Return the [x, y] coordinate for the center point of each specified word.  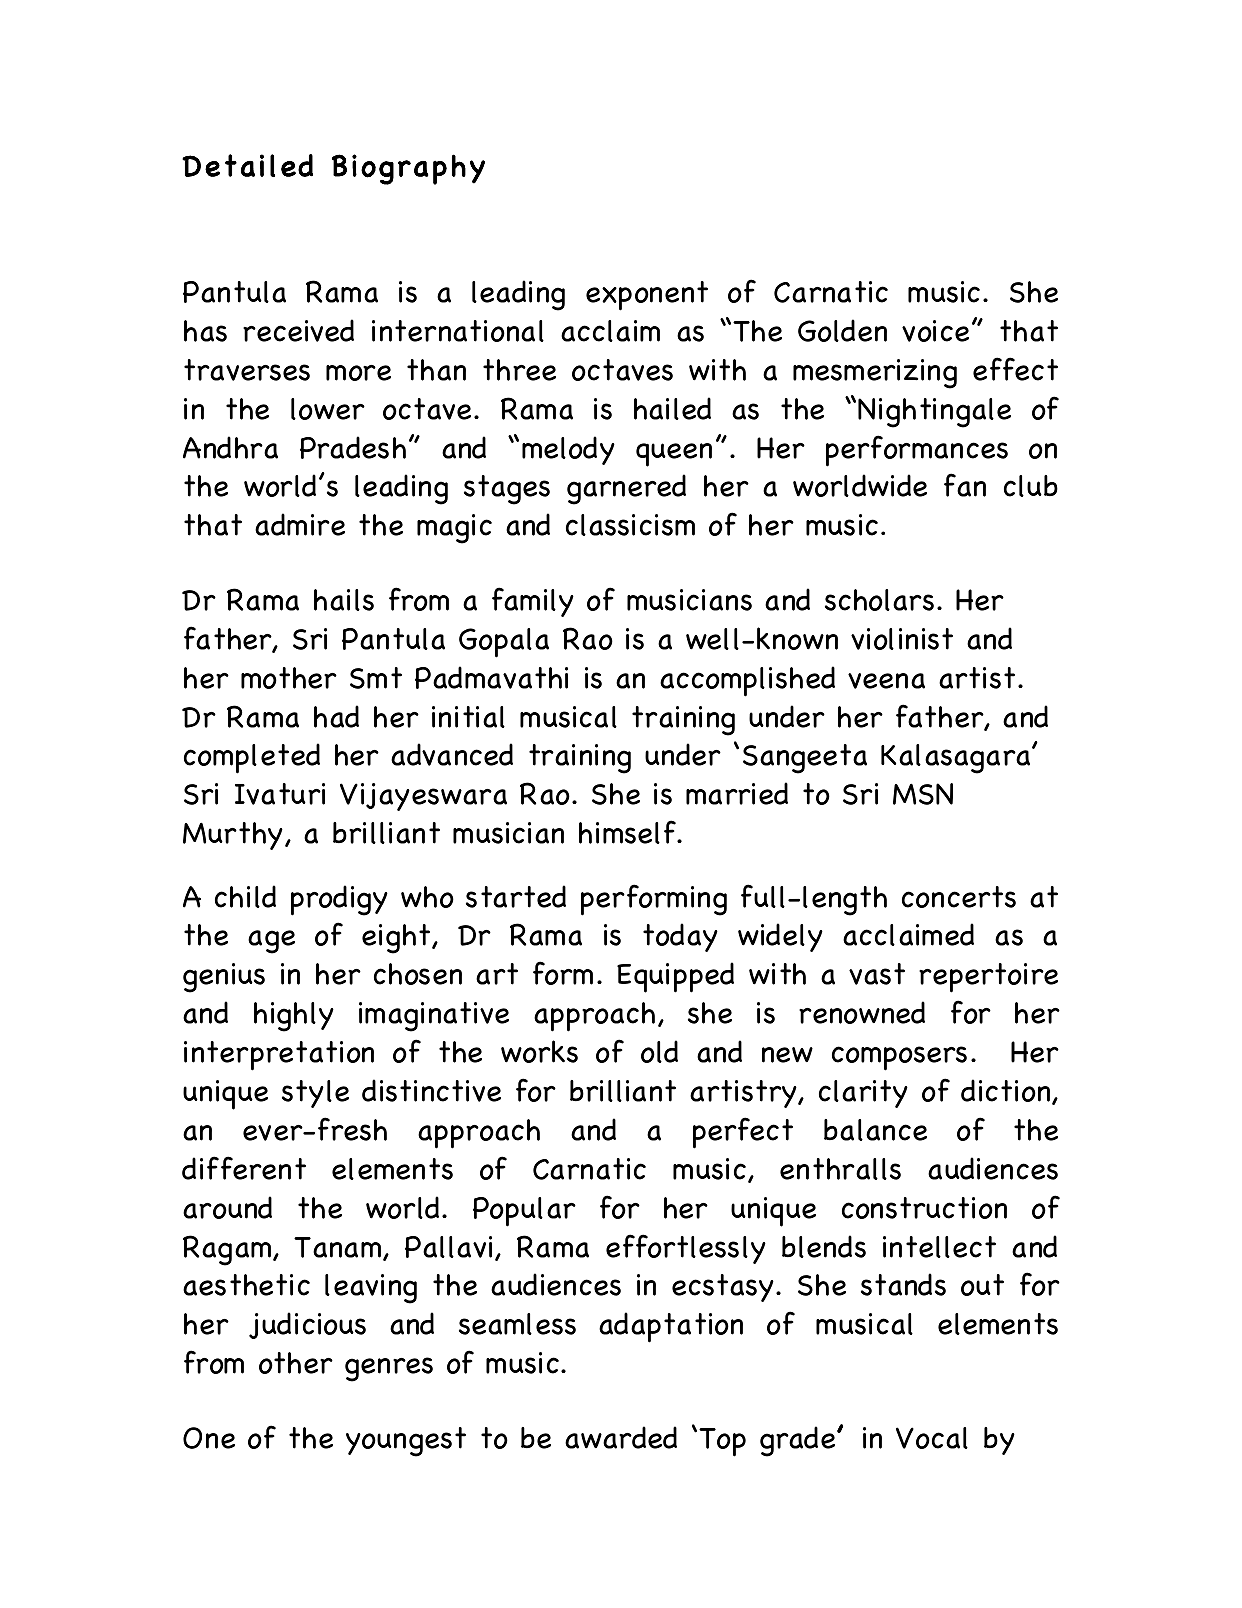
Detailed [247, 165]
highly [294, 1017]
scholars [879, 600]
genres [389, 1369]
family [533, 602]
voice [935, 331]
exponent [647, 296]
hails [344, 600]
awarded [621, 1437]
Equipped [675, 977]
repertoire [988, 978]
